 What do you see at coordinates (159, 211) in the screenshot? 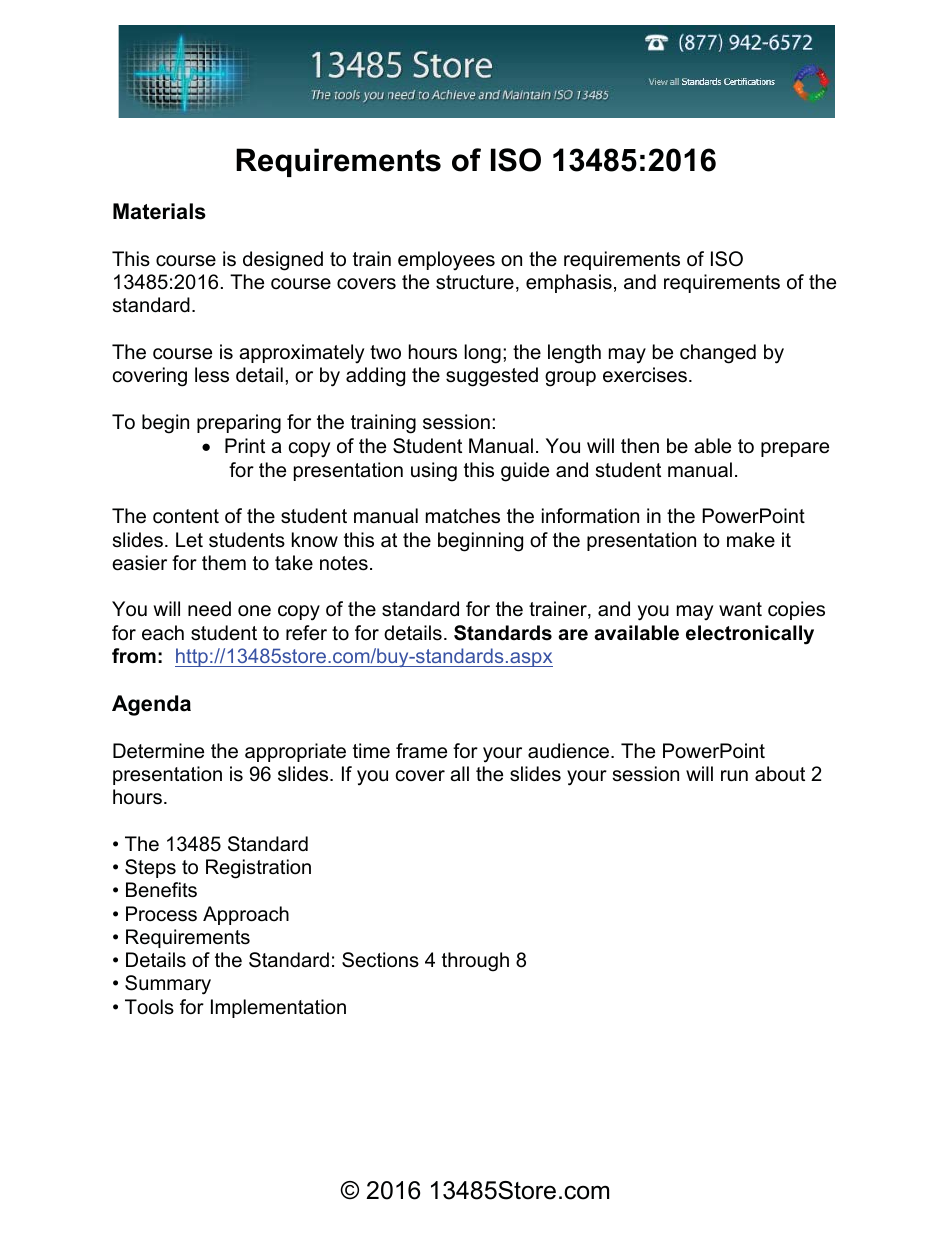
I see `Materials` at bounding box center [159, 211].
